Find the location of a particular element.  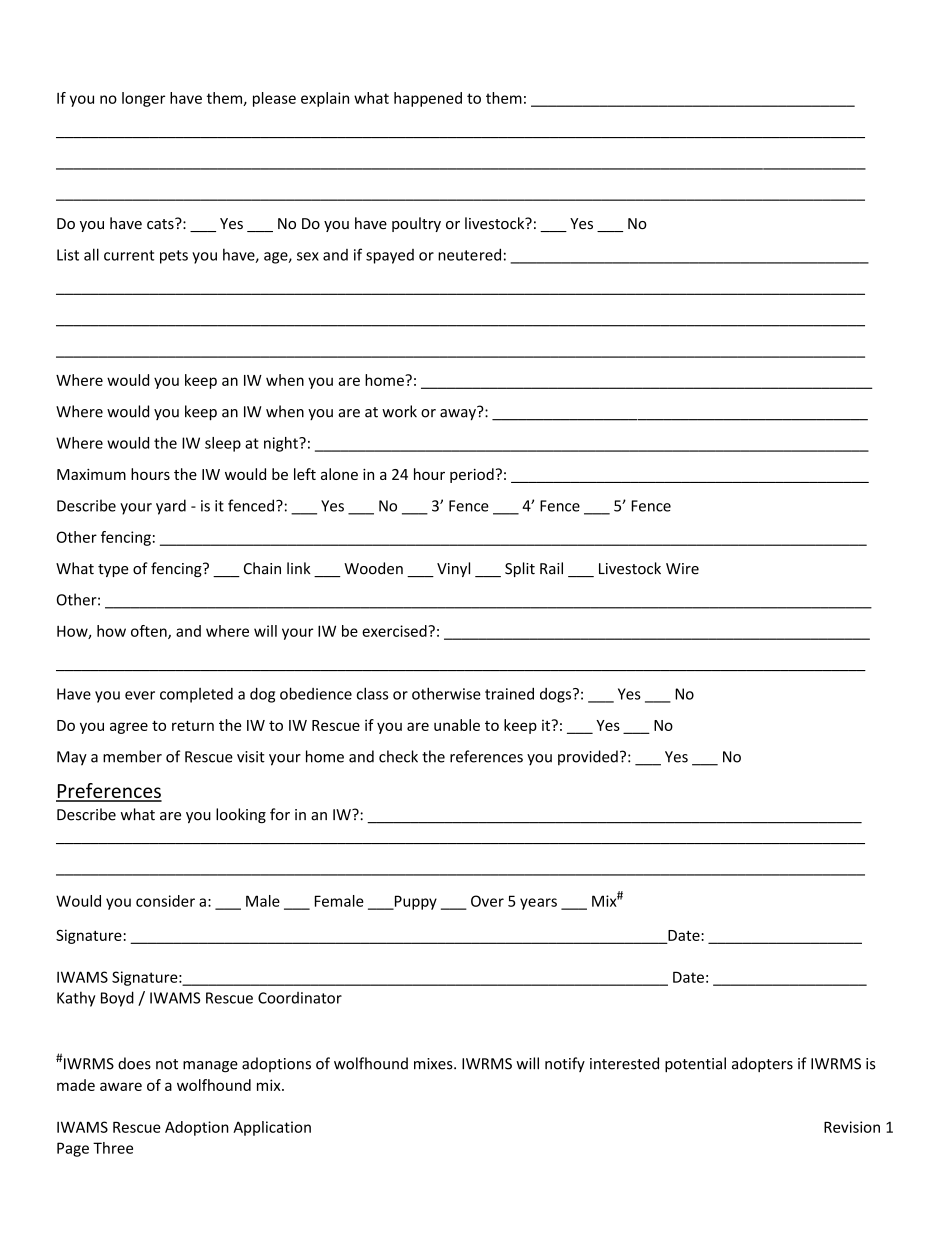

Wire is located at coordinates (682, 569).
